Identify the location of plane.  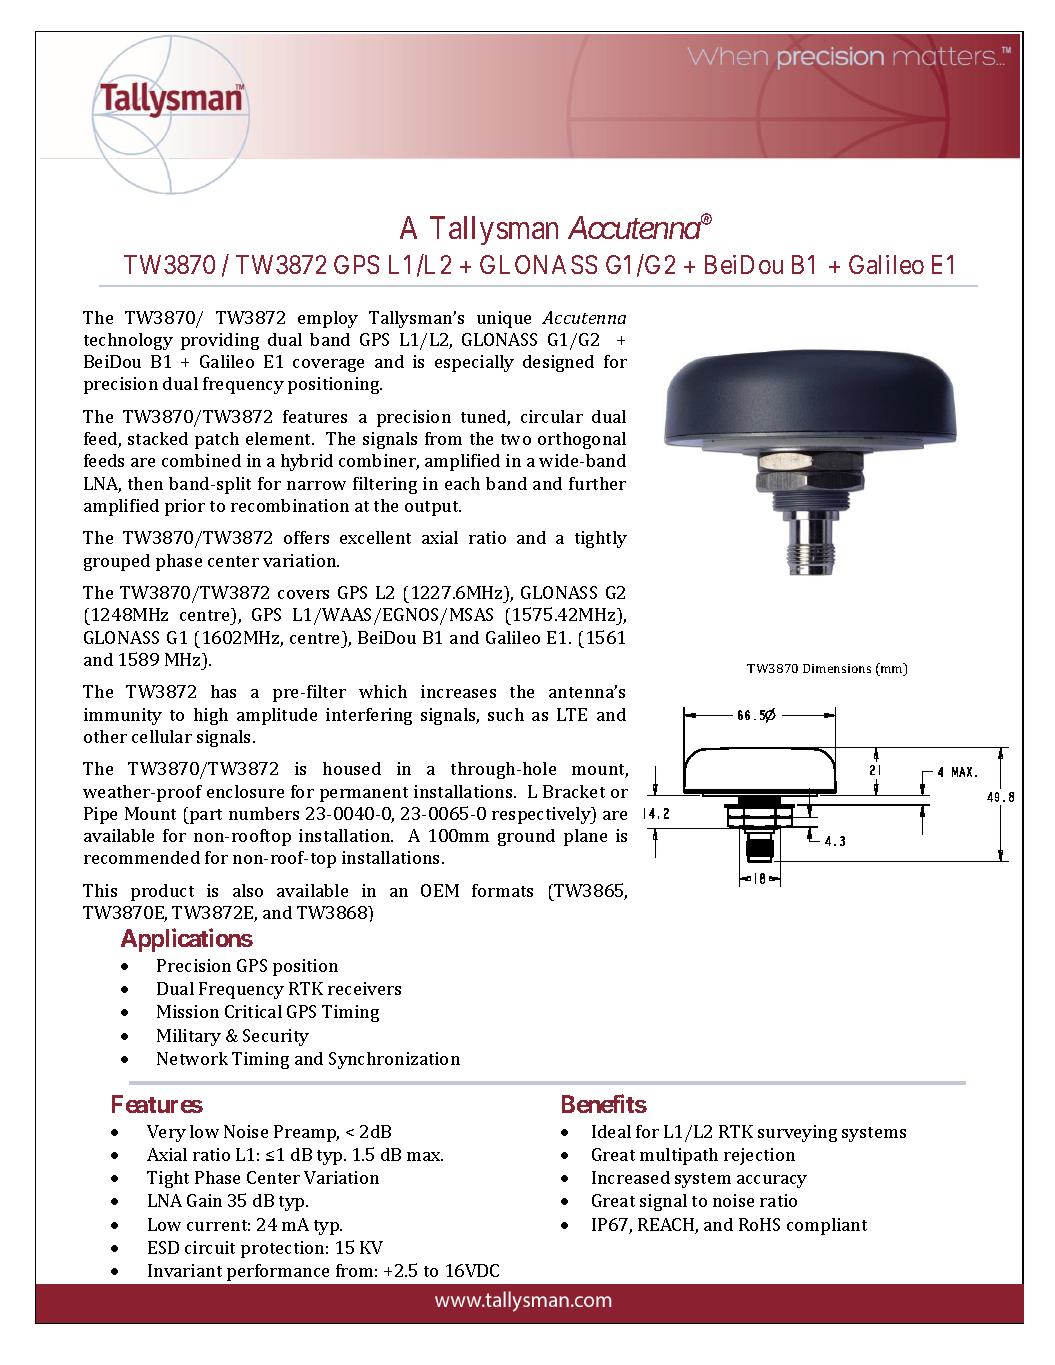
(585, 837).
